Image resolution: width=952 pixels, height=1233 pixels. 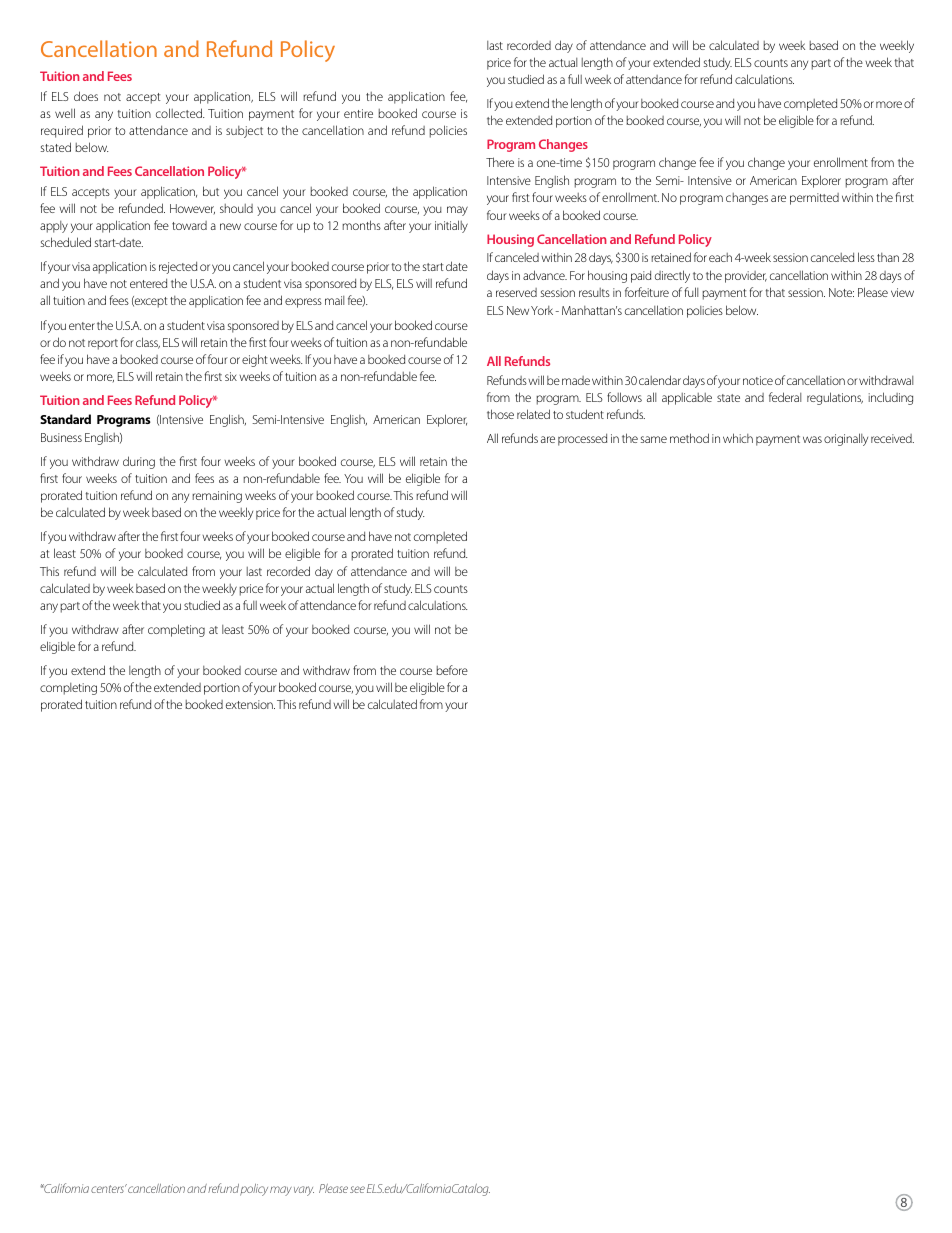 What do you see at coordinates (217, 497) in the screenshot?
I see `remaining` at bounding box center [217, 497].
